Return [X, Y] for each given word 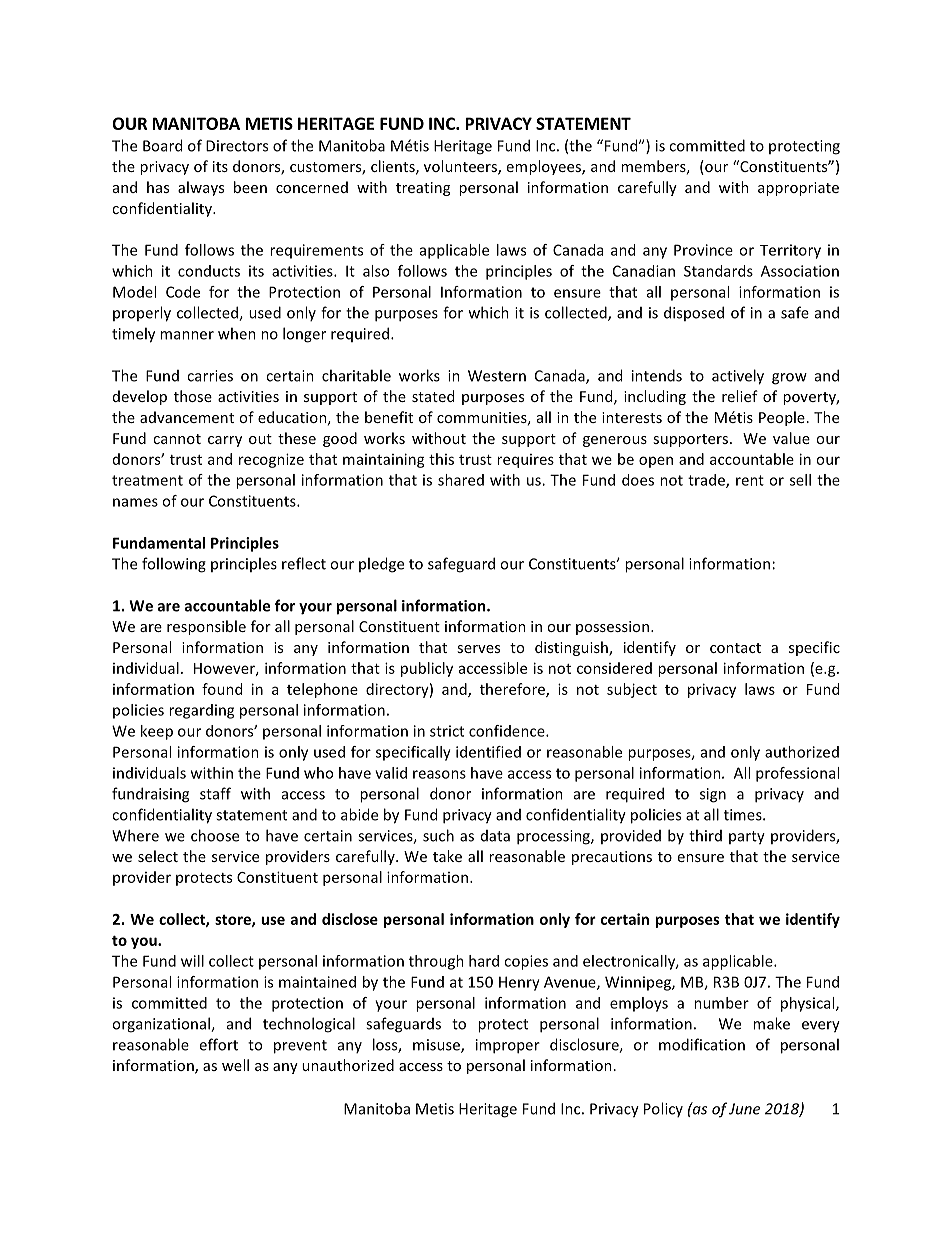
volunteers [461, 167]
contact [735, 648]
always [201, 188]
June [744, 1109]
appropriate [798, 189]
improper [508, 1046]
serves [478, 649]
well [235, 1065]
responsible [206, 627]
